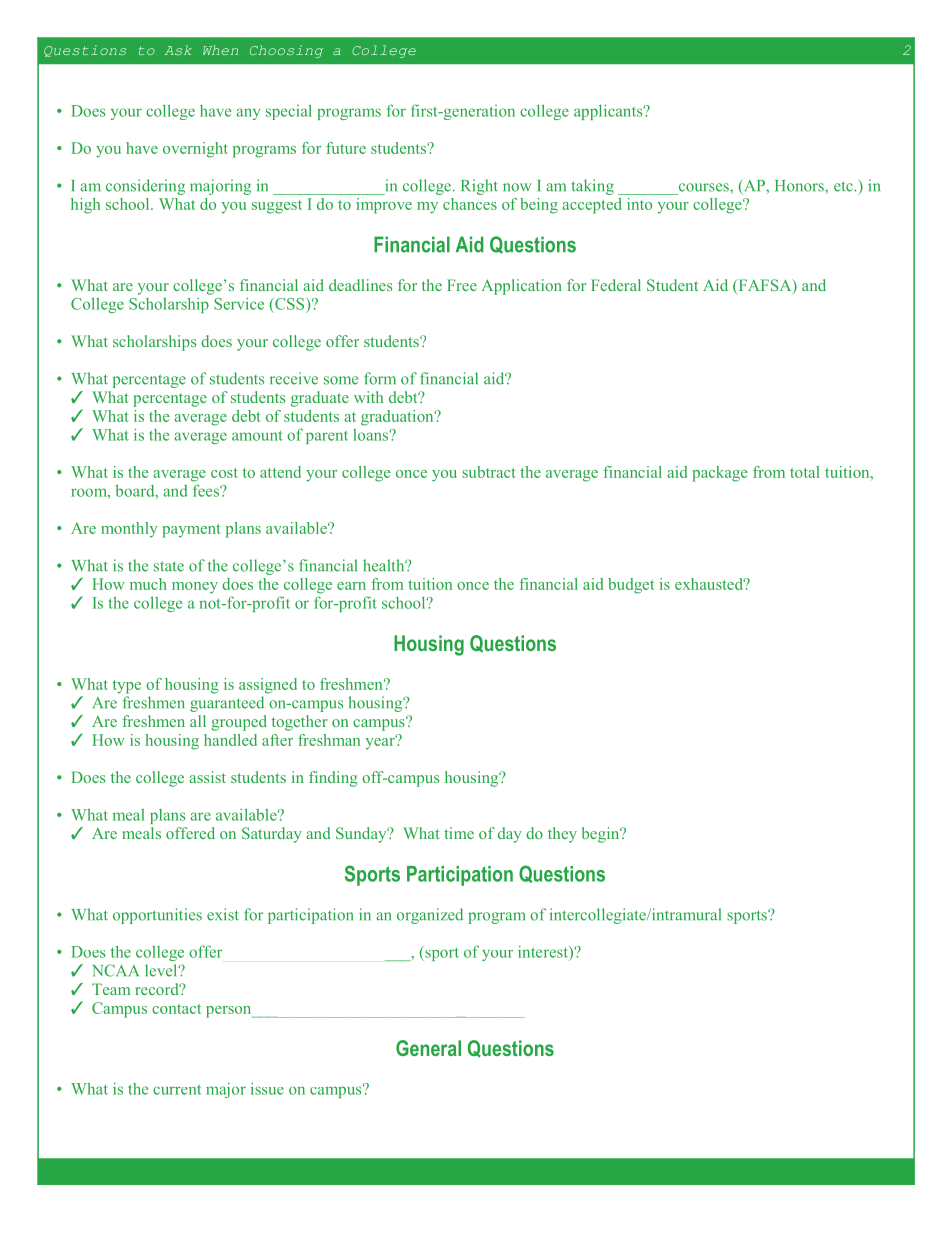 This screenshot has width=952, height=1233. What do you see at coordinates (800, 186) in the screenshot?
I see `Honors` at bounding box center [800, 186].
